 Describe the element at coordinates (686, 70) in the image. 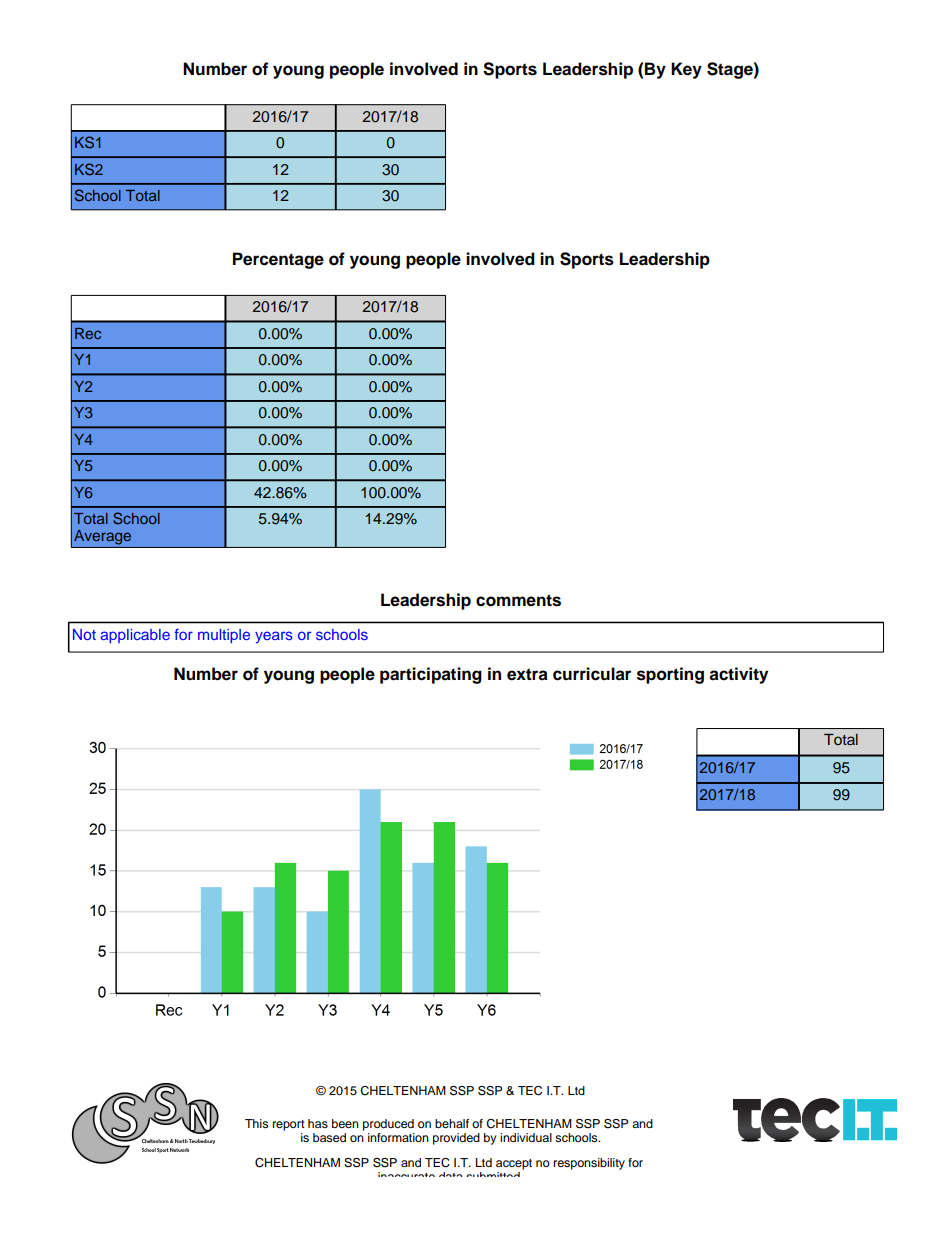

I see `Key` at that location.
